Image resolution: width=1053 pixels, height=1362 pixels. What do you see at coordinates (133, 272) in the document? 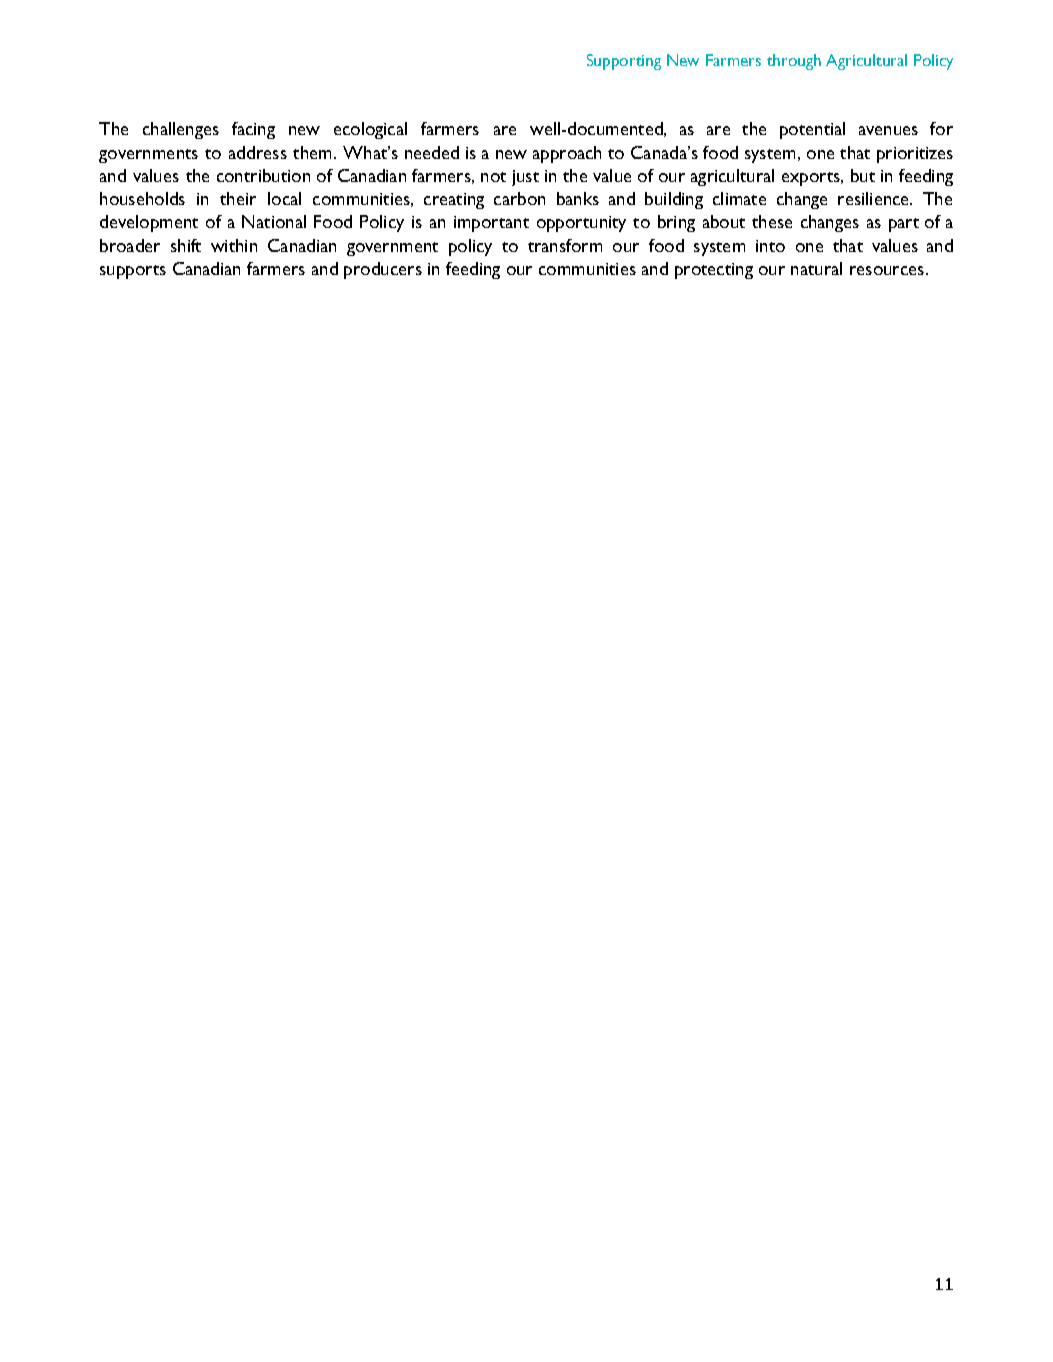
I see `supports` at bounding box center [133, 272].
